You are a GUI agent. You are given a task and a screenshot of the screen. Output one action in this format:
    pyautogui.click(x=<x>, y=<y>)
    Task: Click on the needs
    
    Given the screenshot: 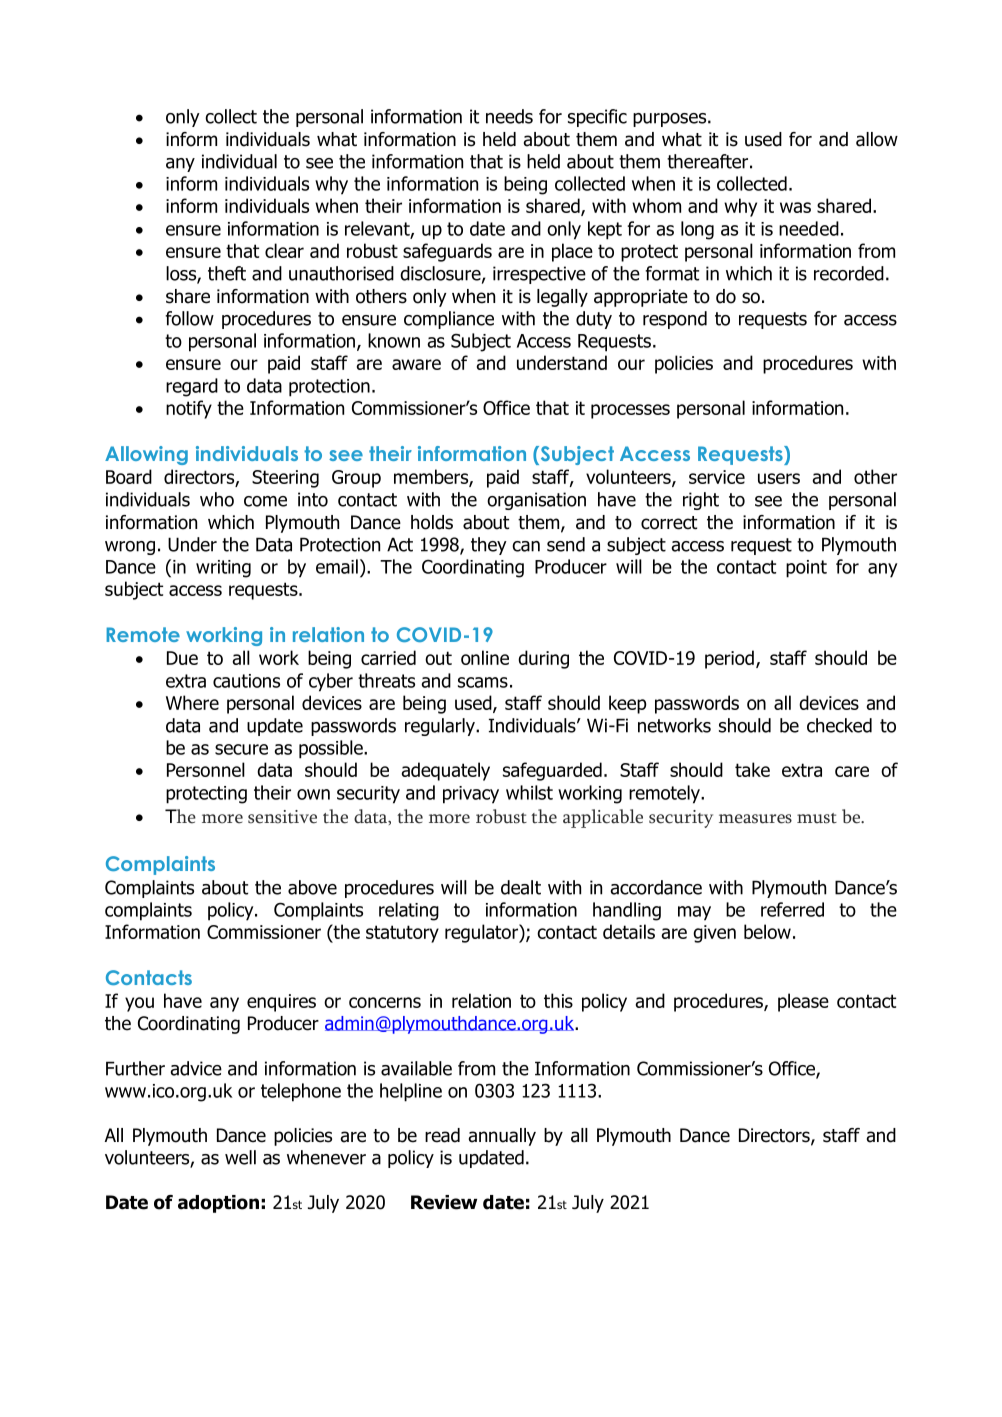 What is the action you would take?
    pyautogui.click(x=509, y=116)
